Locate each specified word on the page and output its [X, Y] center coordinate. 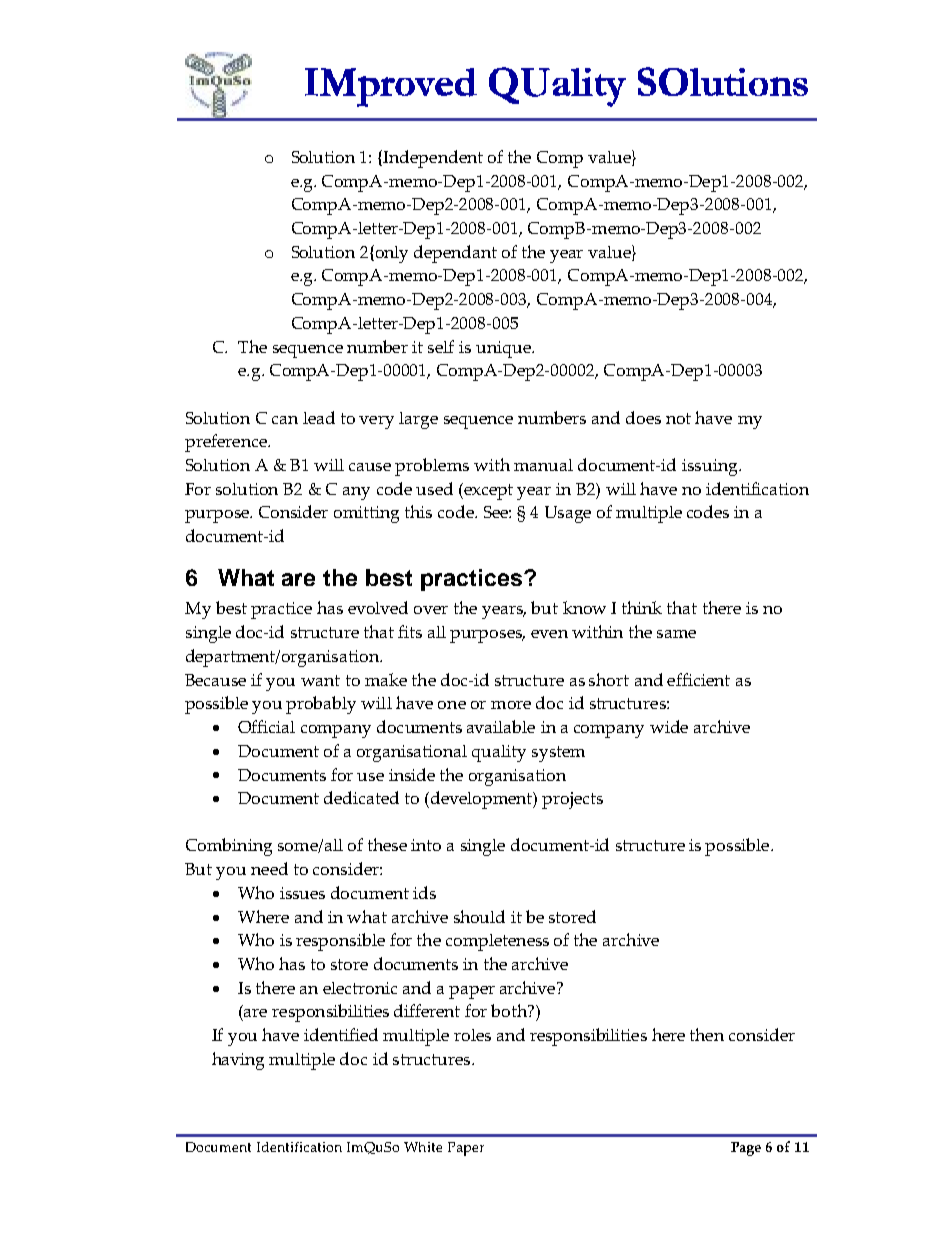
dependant [455, 254]
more [511, 705]
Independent [433, 159]
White [423, 1147]
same [676, 634]
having [238, 1061]
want [320, 680]
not [678, 418]
